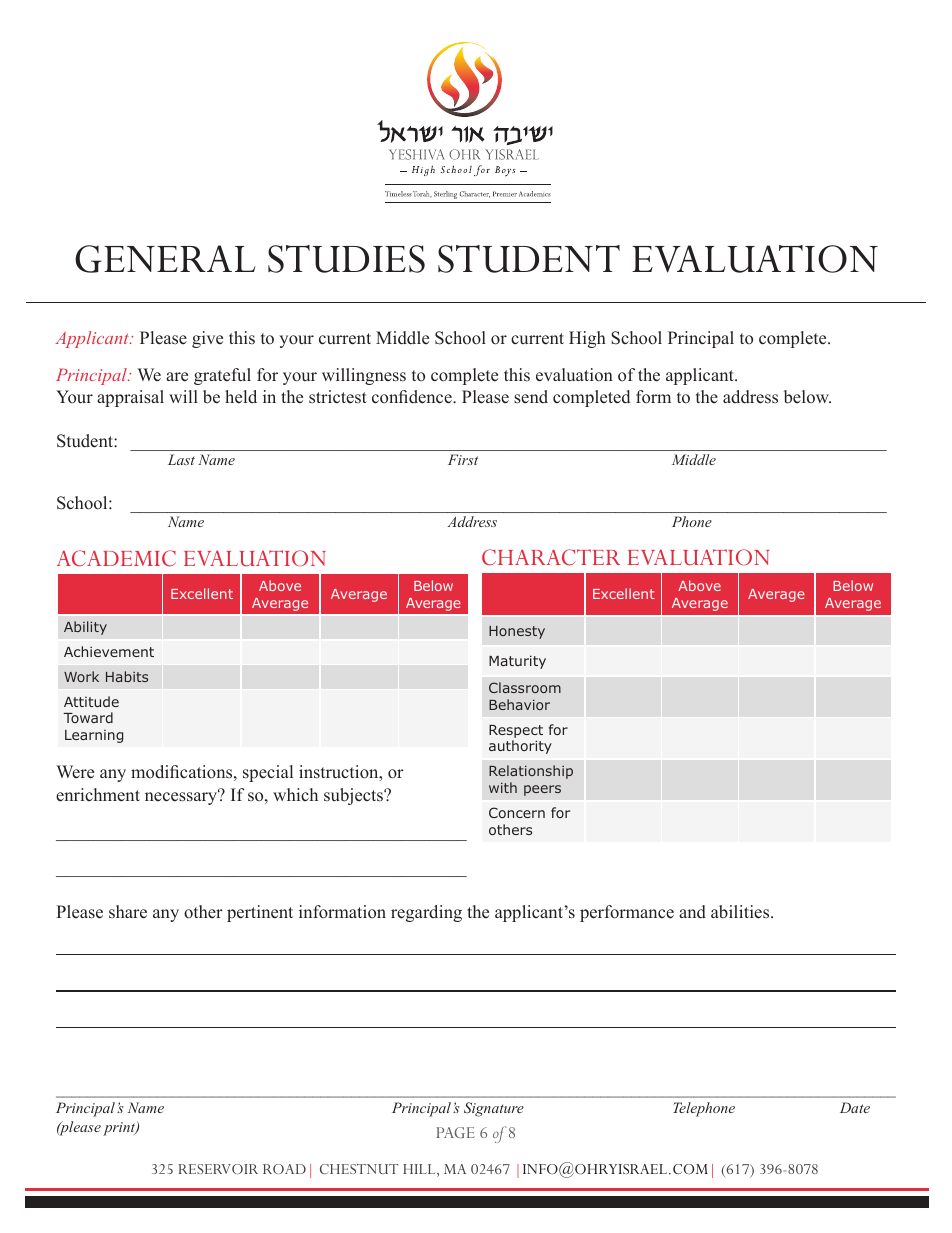 This screenshot has height=1233, width=952. I want to click on CHARACTER, so click(551, 557).
